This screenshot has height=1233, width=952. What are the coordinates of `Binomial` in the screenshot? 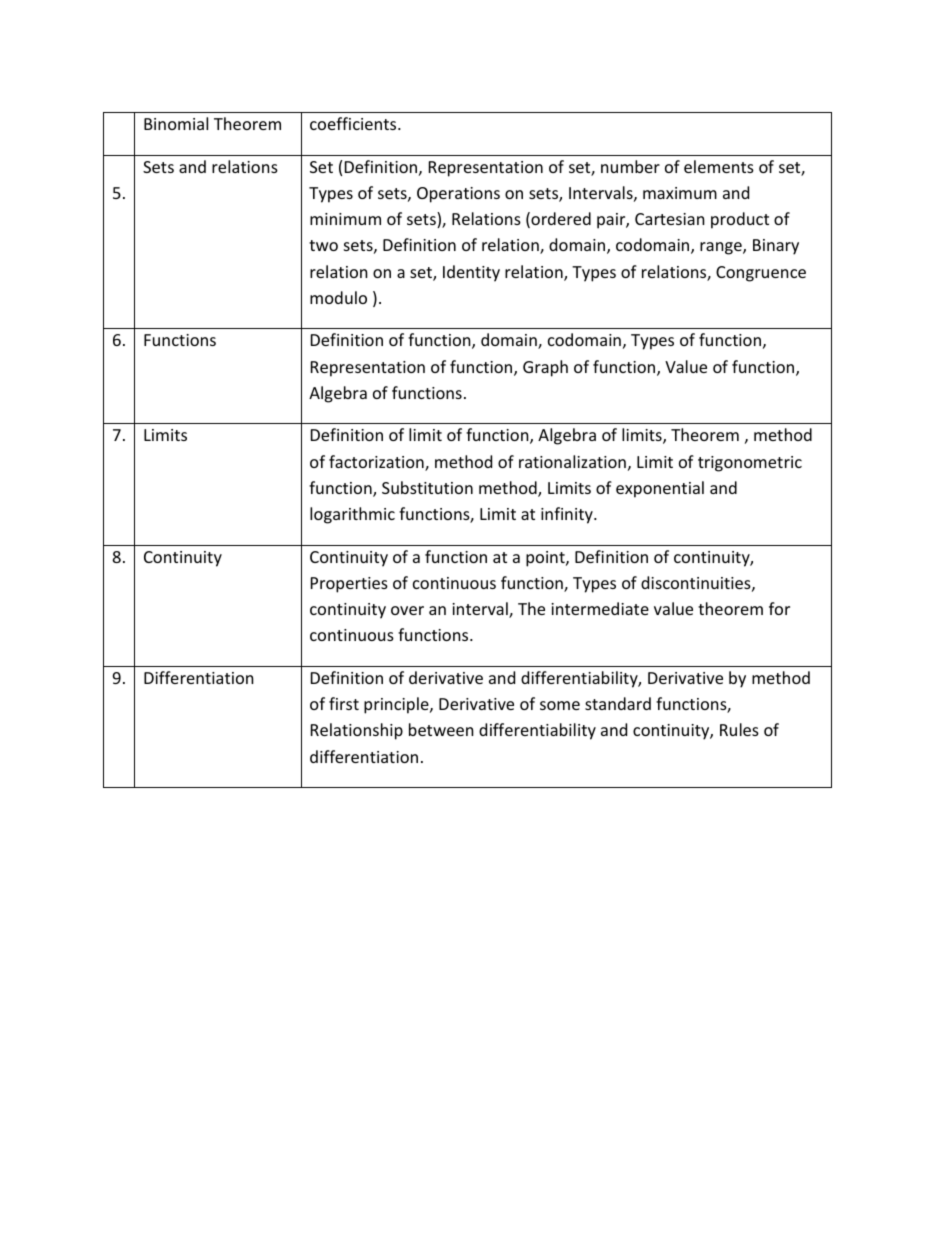 It's located at (176, 123).
